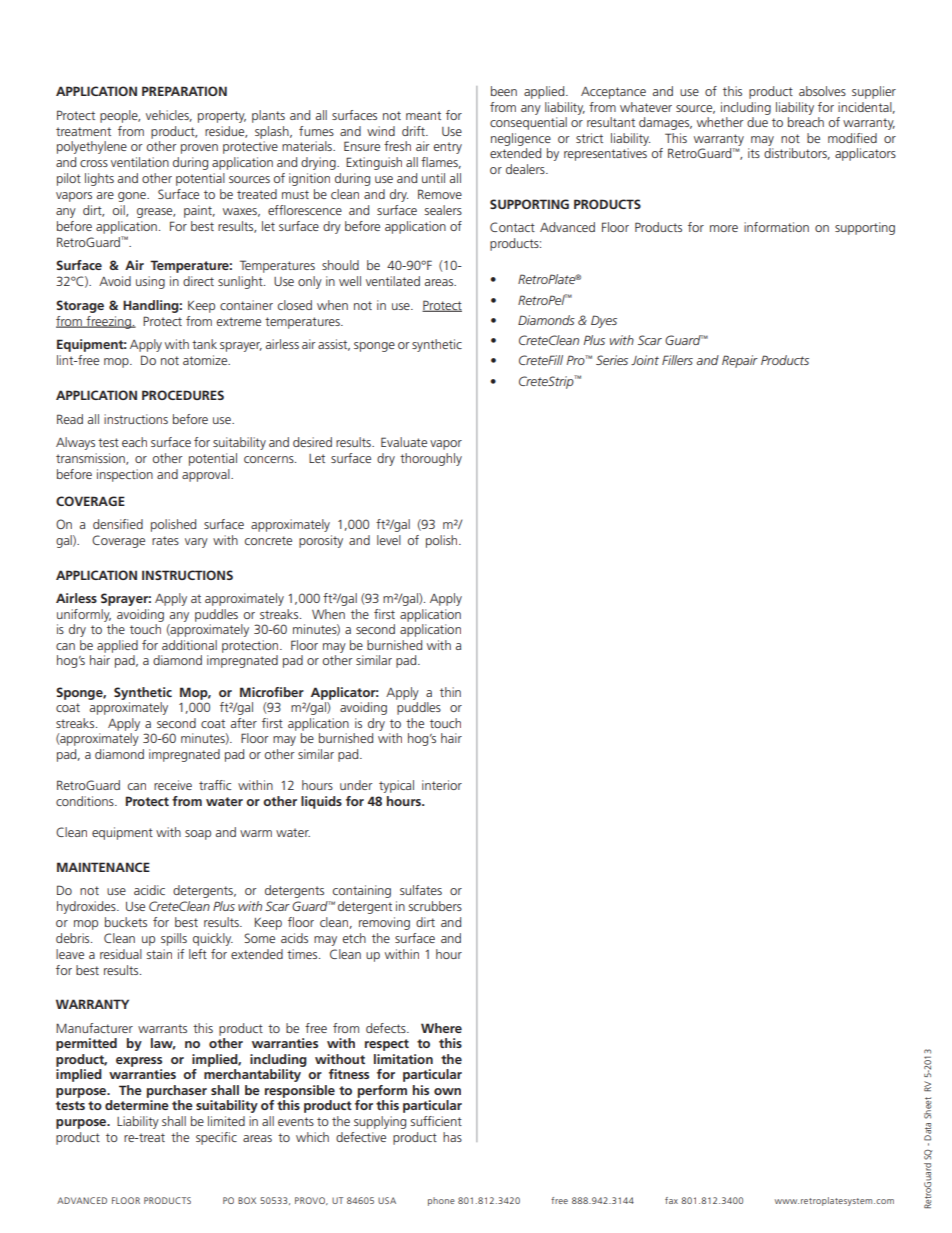  Describe the element at coordinates (448, 148) in the screenshot. I see `entry` at that location.
